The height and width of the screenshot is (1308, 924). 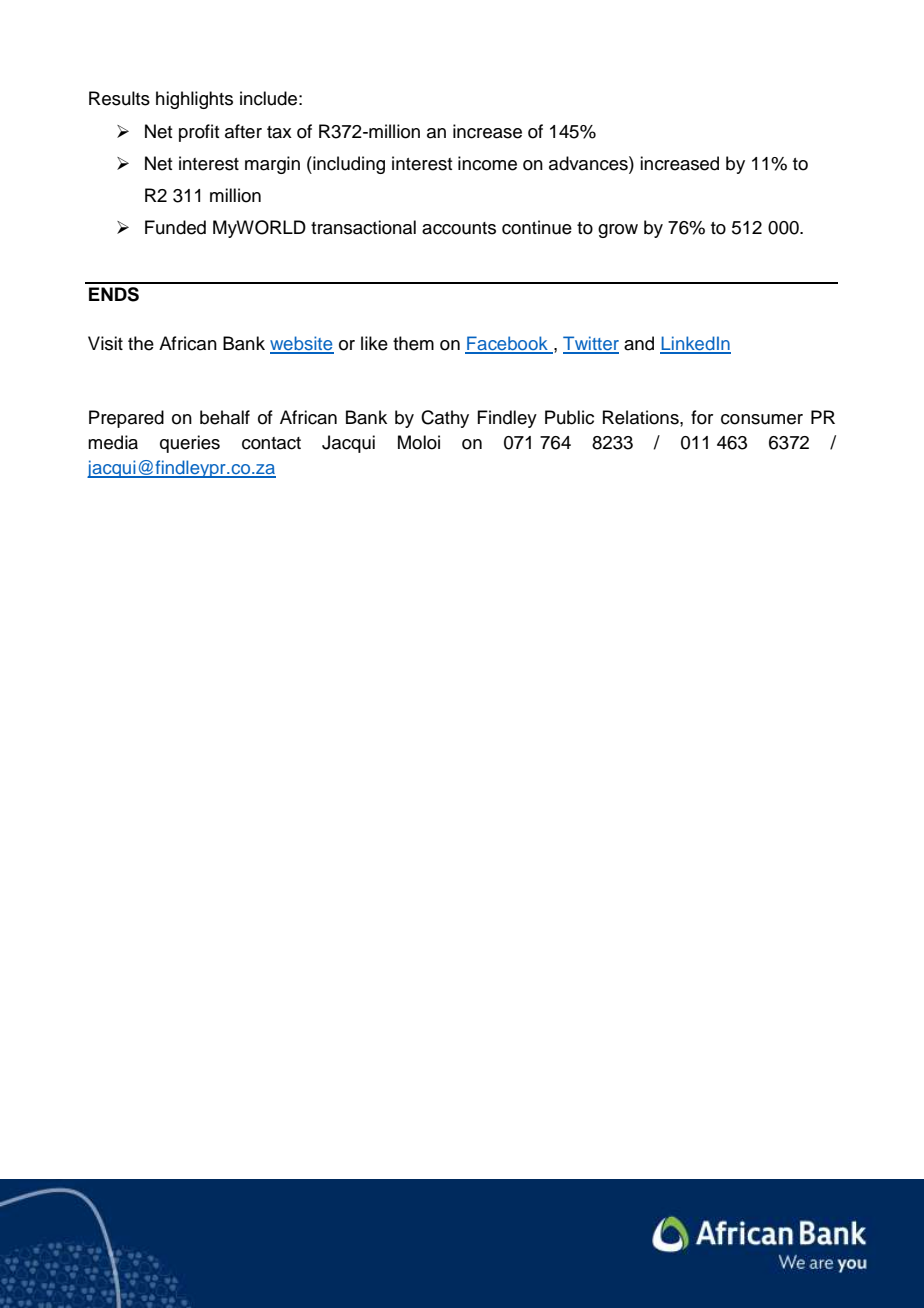 What do you see at coordinates (618, 231) in the screenshot?
I see `grow` at bounding box center [618, 231].
